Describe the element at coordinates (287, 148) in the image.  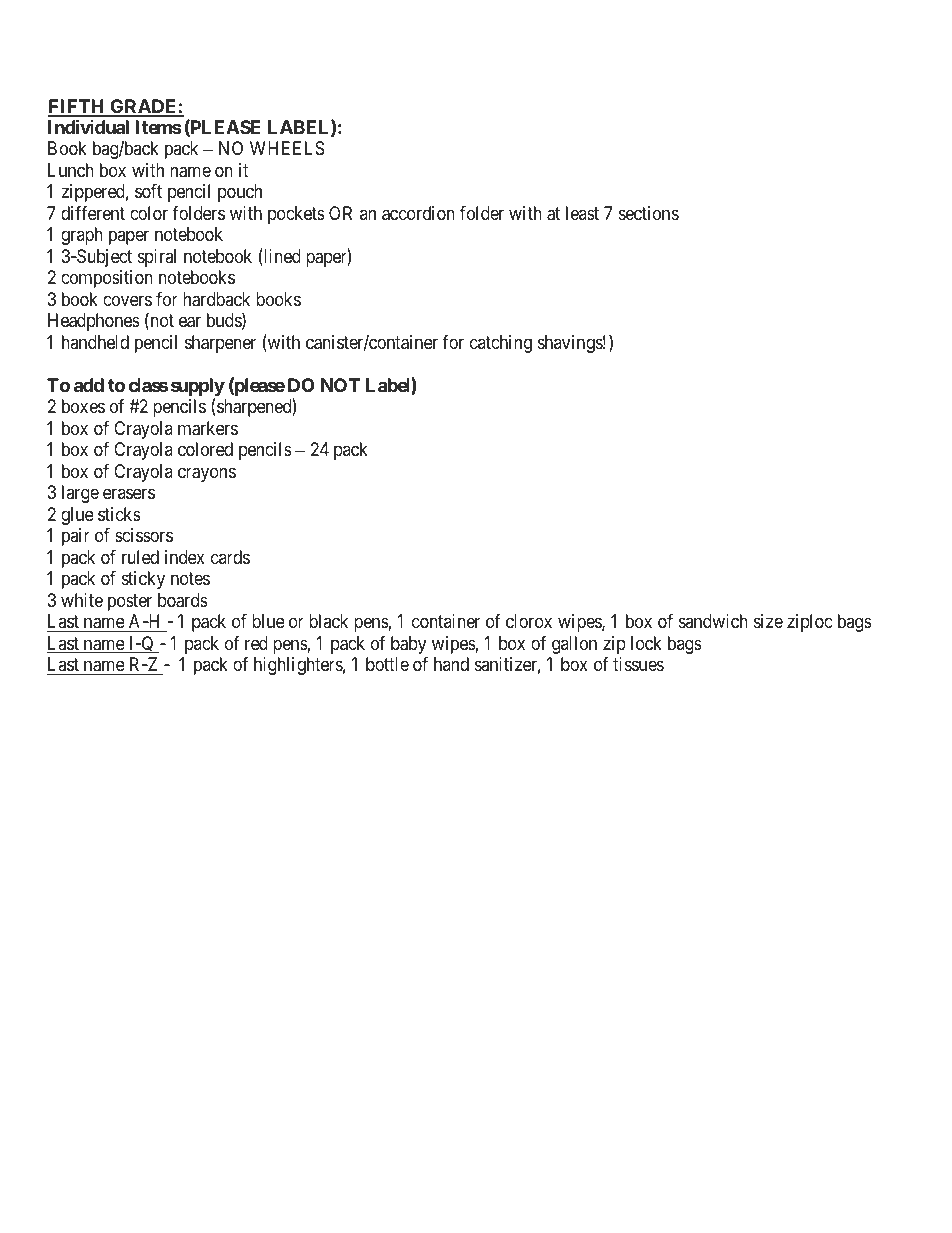
I see `WHEELS` at that location.
